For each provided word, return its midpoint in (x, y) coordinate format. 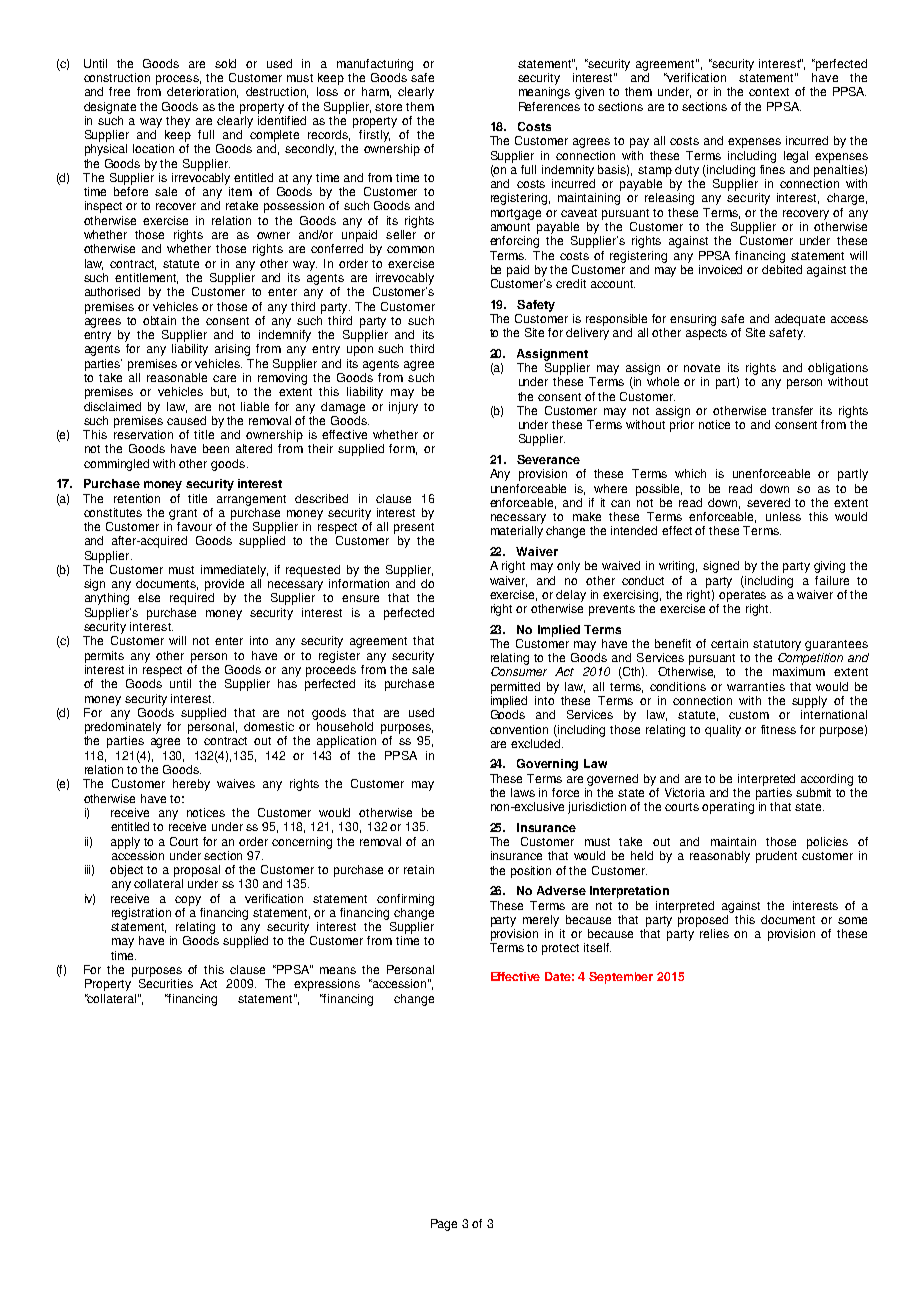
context (769, 92)
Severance (548, 459)
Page (444, 1225)
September (621, 978)
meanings (544, 93)
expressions (327, 985)
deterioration (202, 92)
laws (523, 792)
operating (728, 808)
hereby (191, 785)
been (216, 448)
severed (768, 502)
